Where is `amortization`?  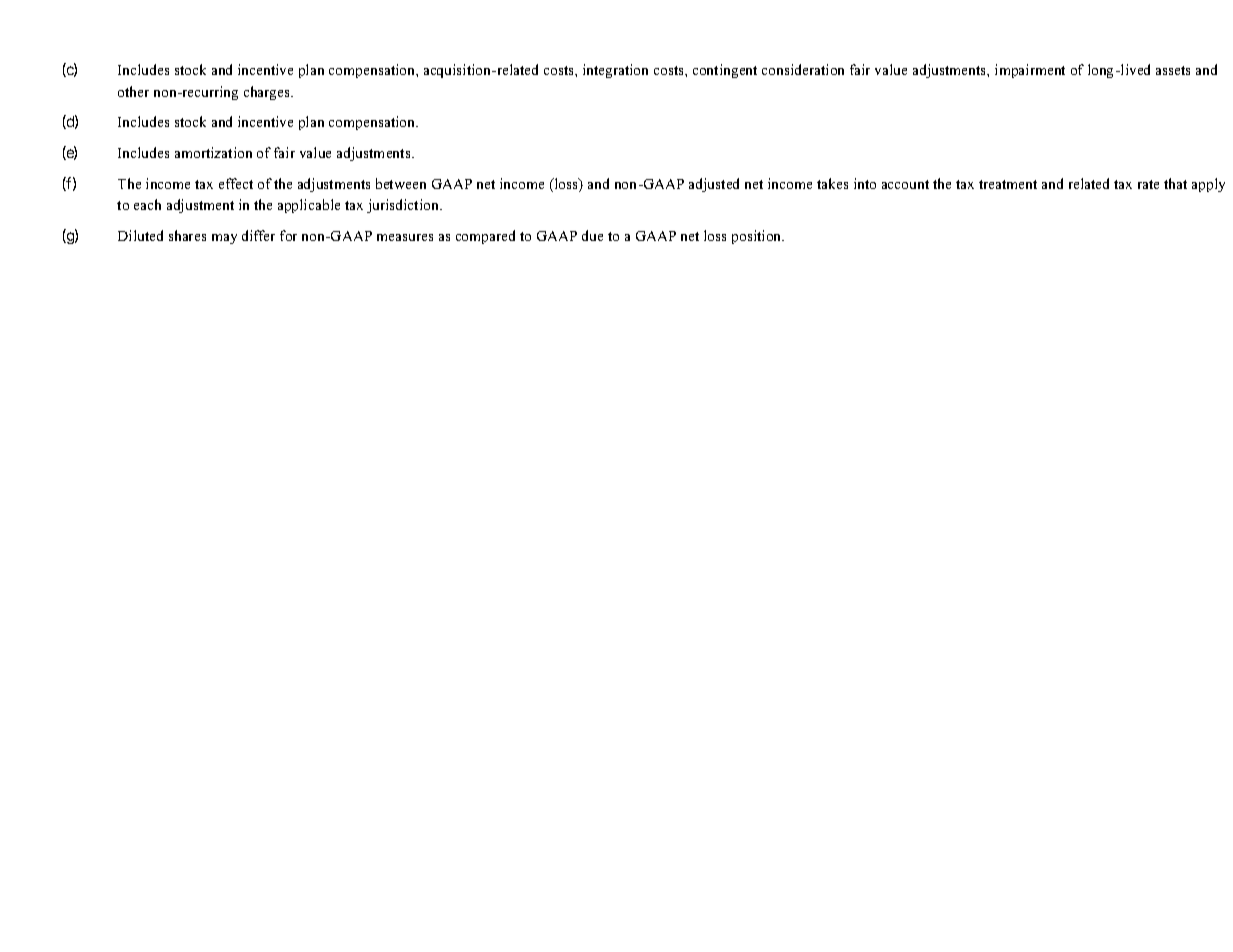
amortization is located at coordinates (213, 152).
